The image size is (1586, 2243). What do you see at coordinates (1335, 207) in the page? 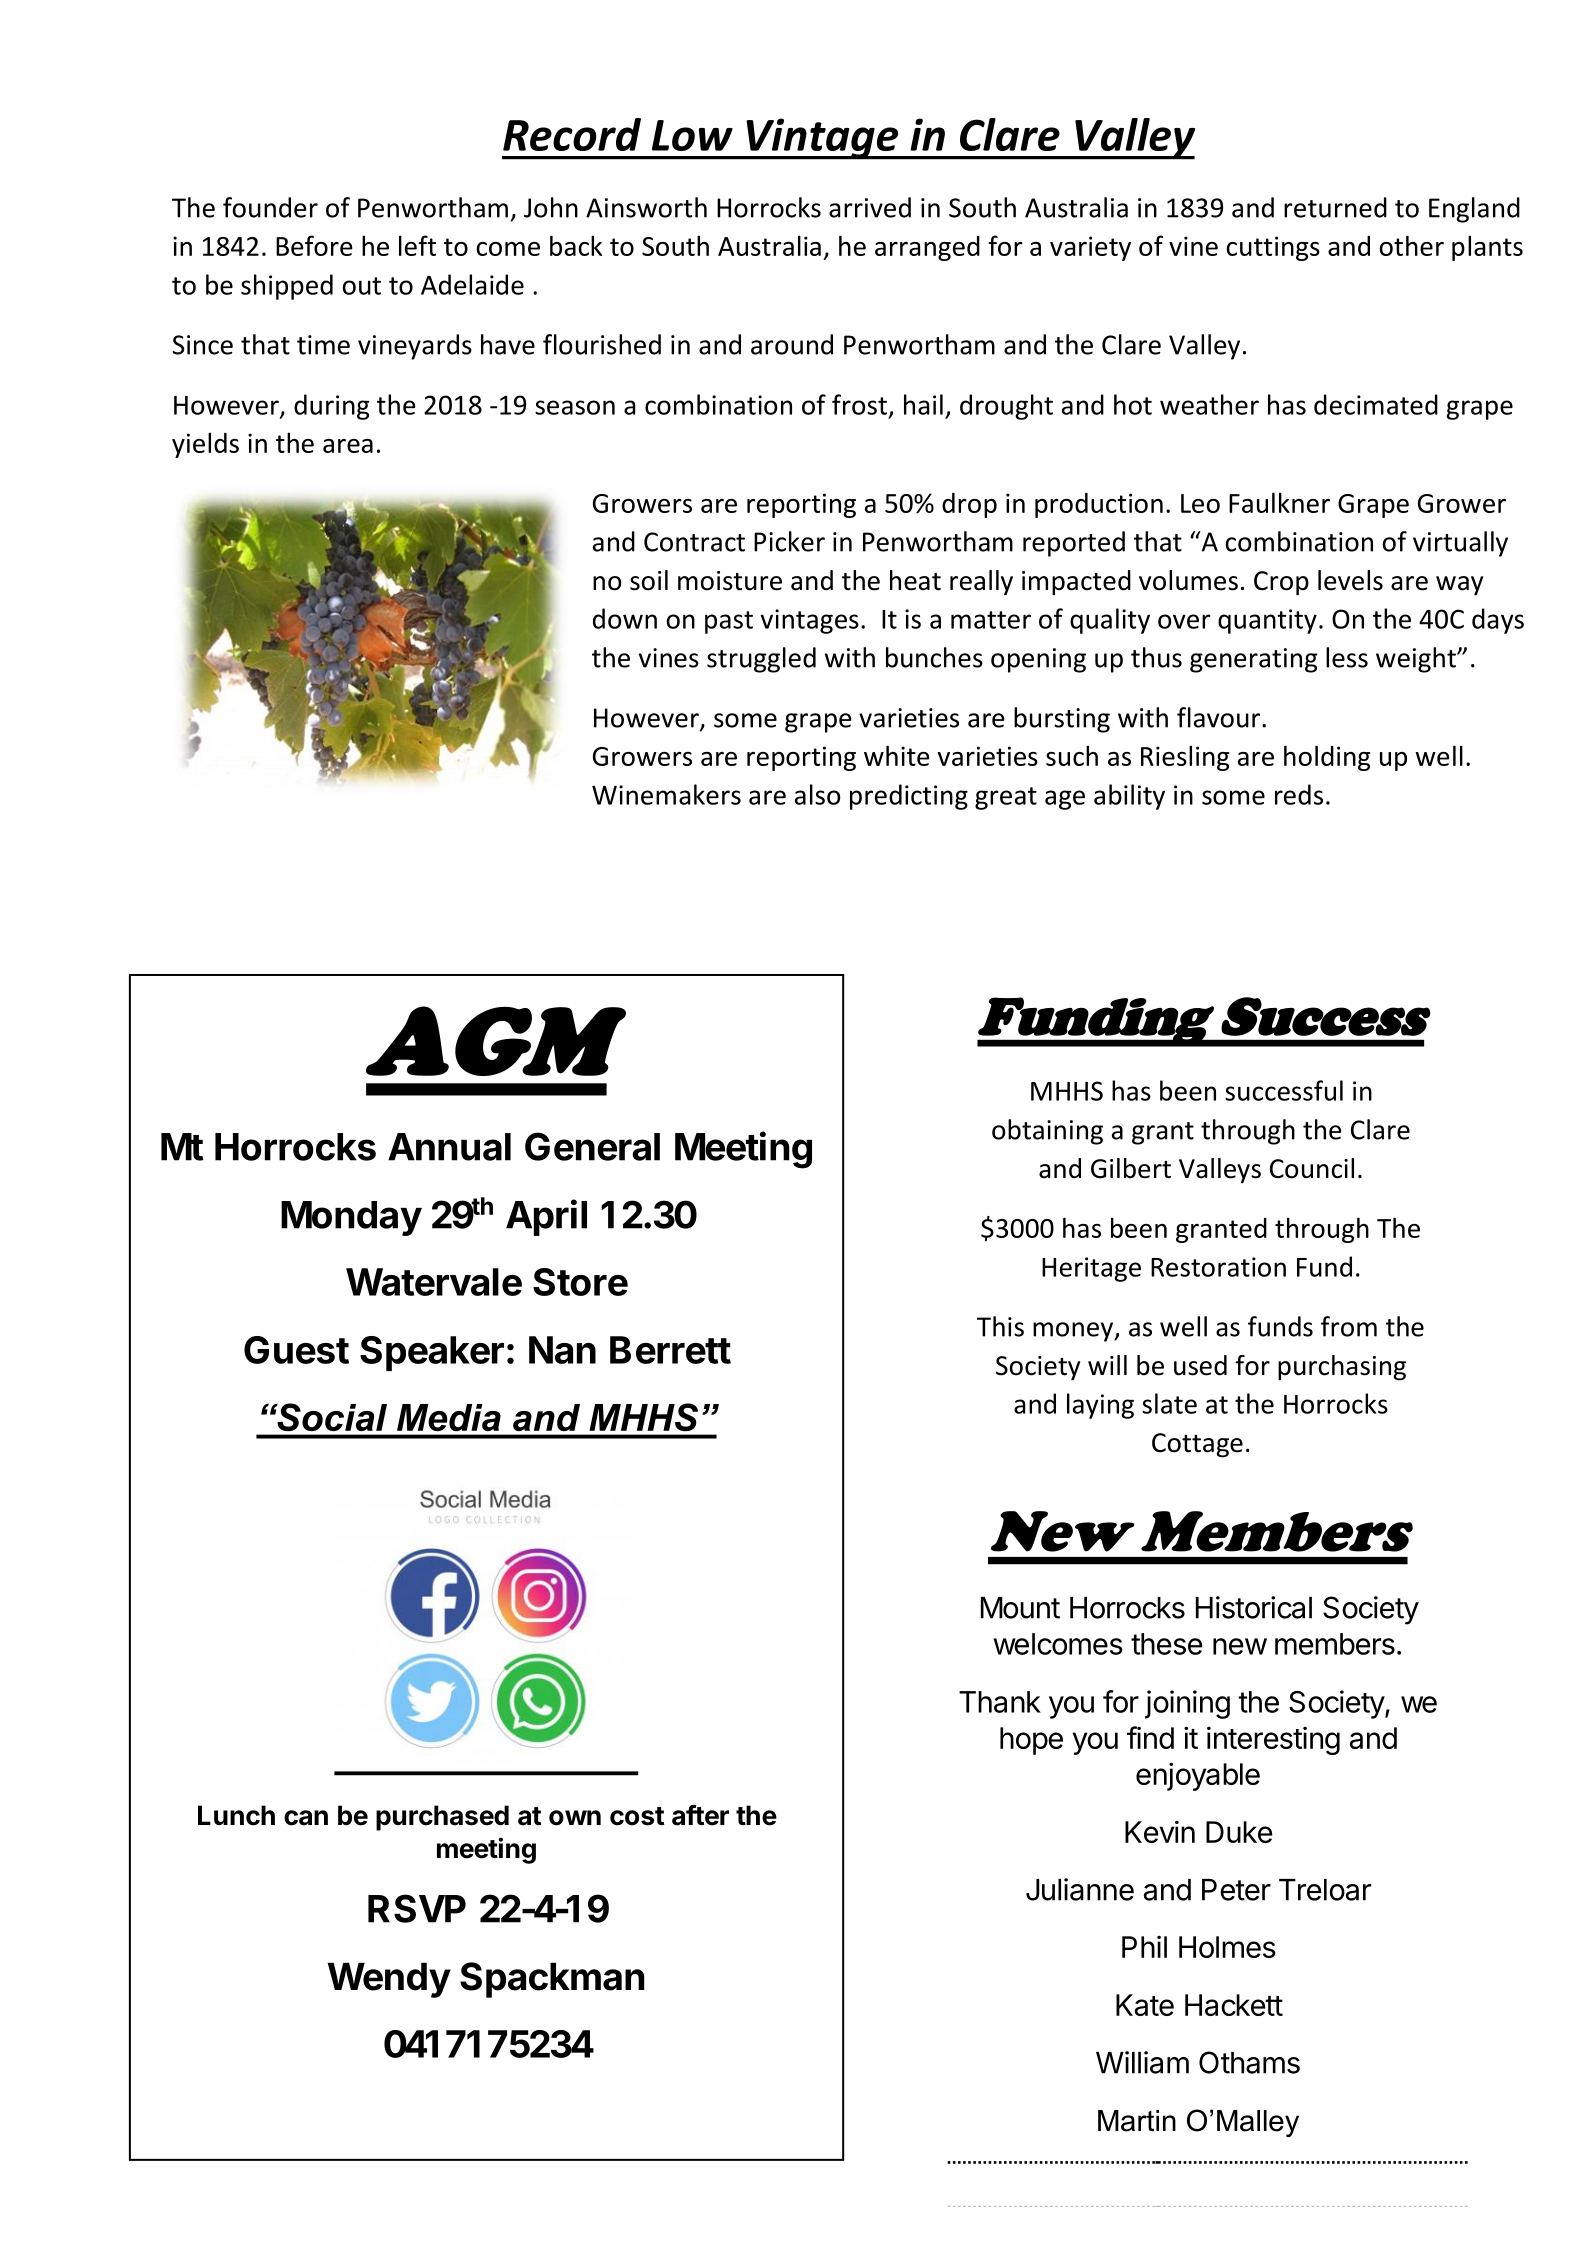
I see `returned` at bounding box center [1335, 207].
